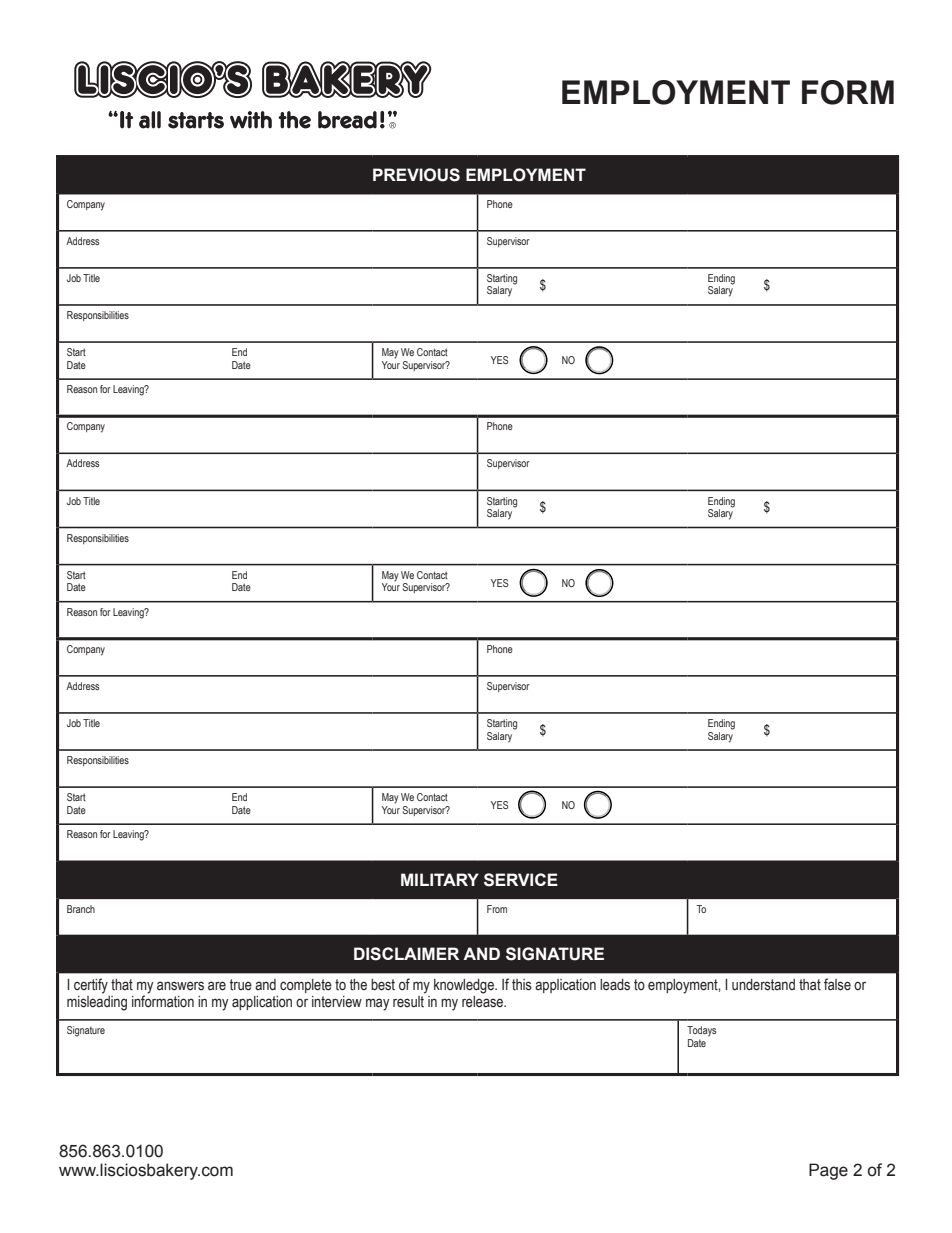 The width and height of the screenshot is (952, 1233). What do you see at coordinates (440, 879) in the screenshot?
I see `MILITARY` at bounding box center [440, 879].
